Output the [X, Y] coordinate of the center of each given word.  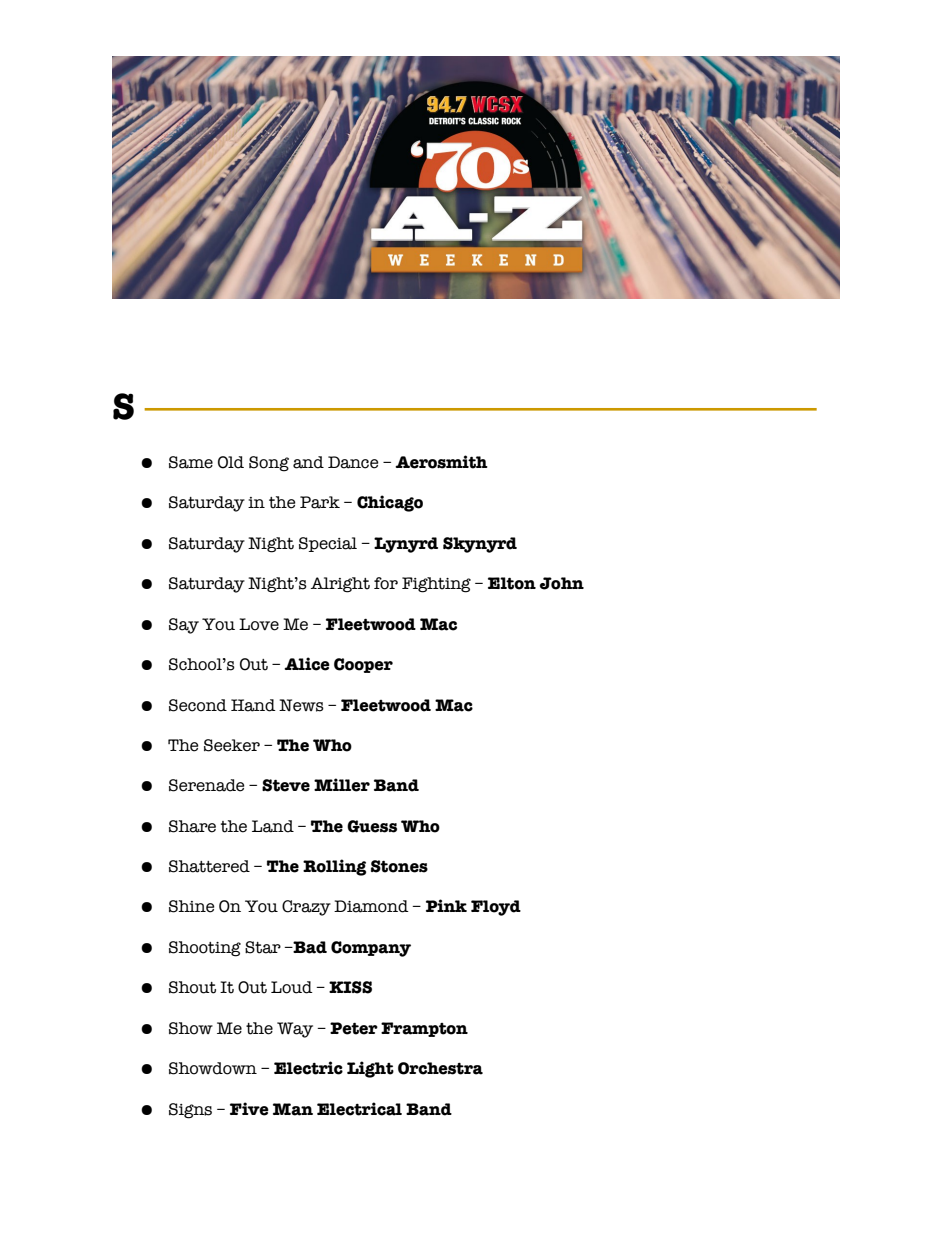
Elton [512, 583]
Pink [446, 905]
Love [259, 624]
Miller [342, 785]
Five [249, 1109]
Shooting [205, 949]
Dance [353, 462]
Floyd [496, 908]
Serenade [207, 785]
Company [371, 949]
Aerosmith [441, 462]
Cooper [363, 665]
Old [231, 462]
